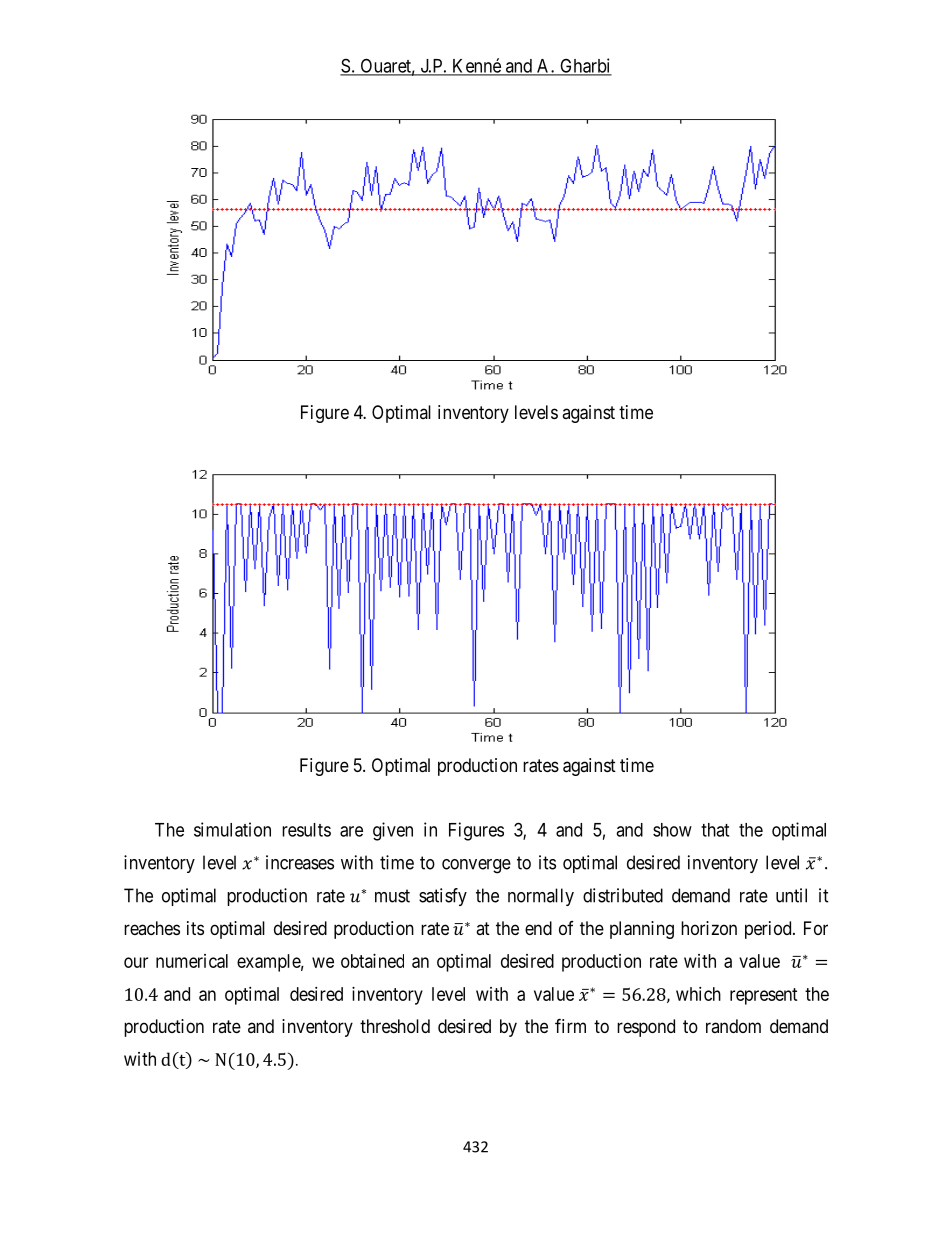 Image resolution: width=952 pixels, height=1233 pixels. What do you see at coordinates (570, 1025) in the document?
I see `firm` at bounding box center [570, 1025].
